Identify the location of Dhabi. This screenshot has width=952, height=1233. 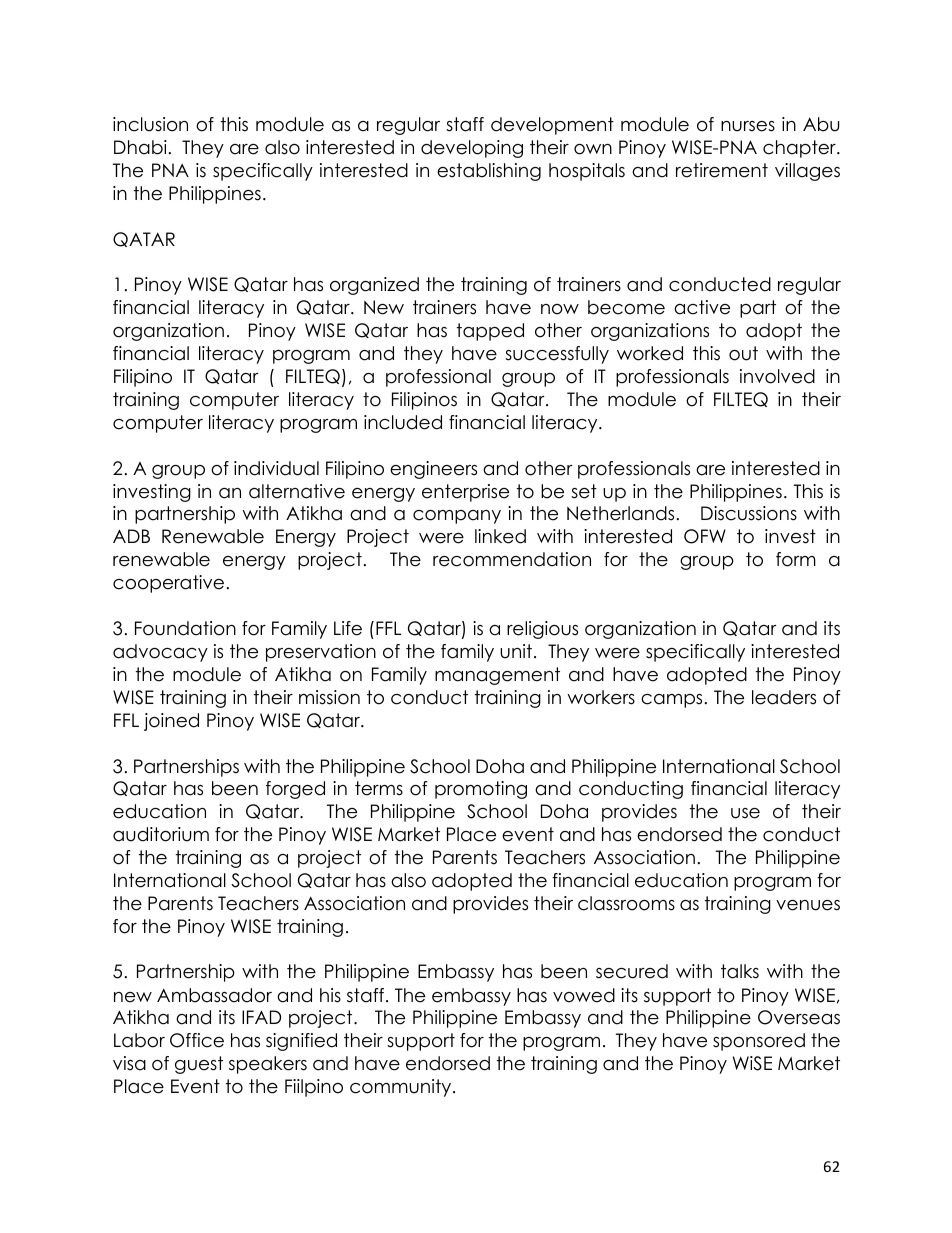
(140, 147).
